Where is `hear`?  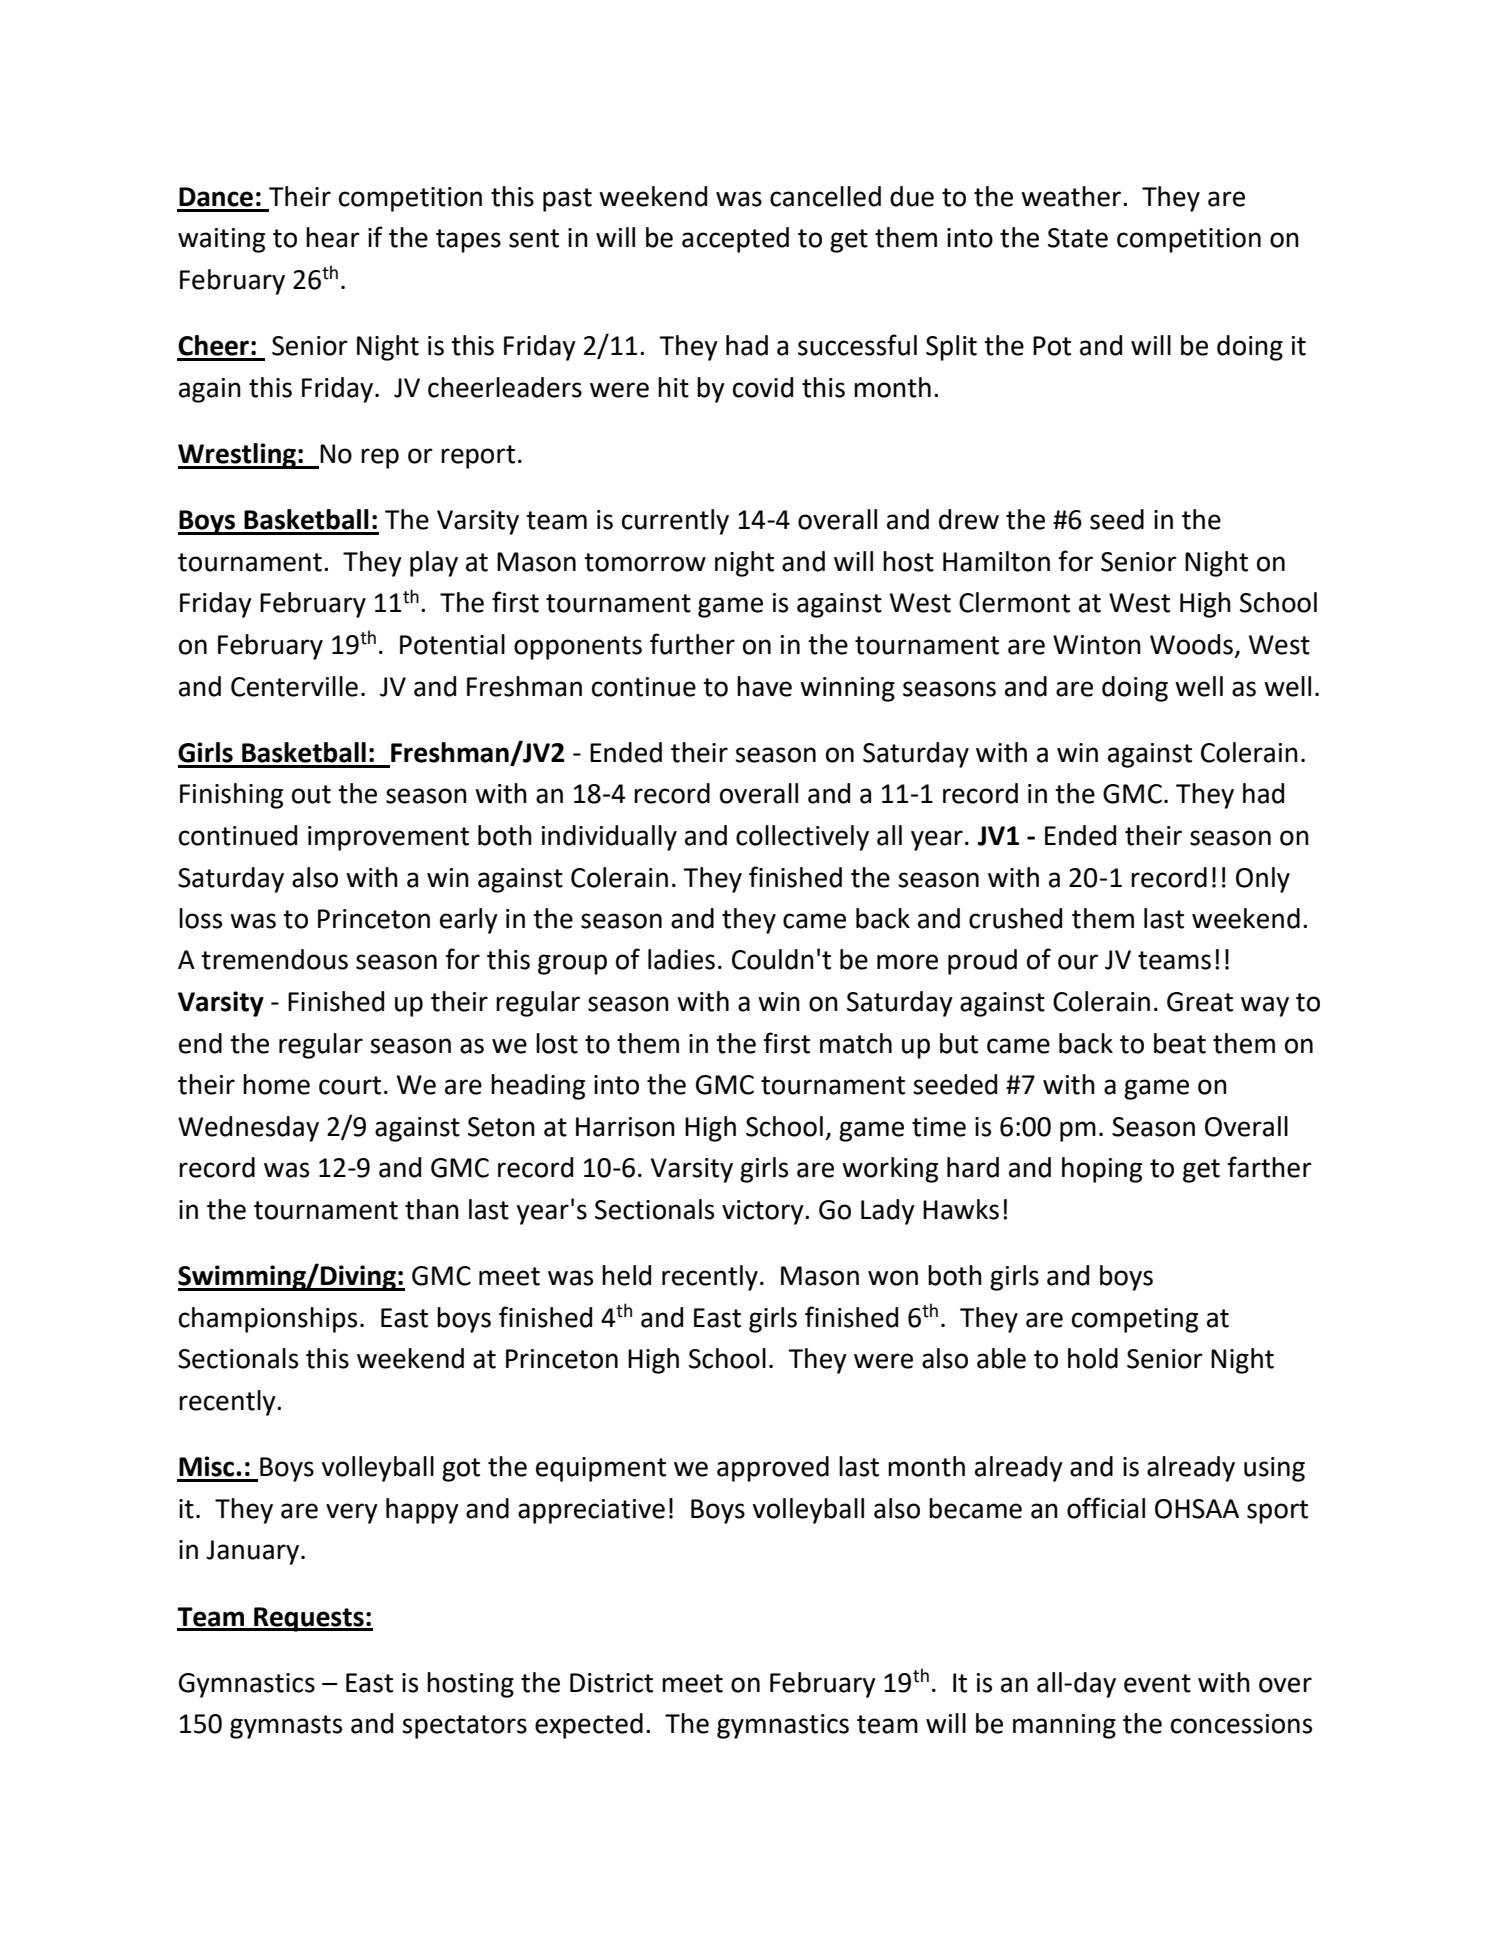
hear is located at coordinates (333, 237).
